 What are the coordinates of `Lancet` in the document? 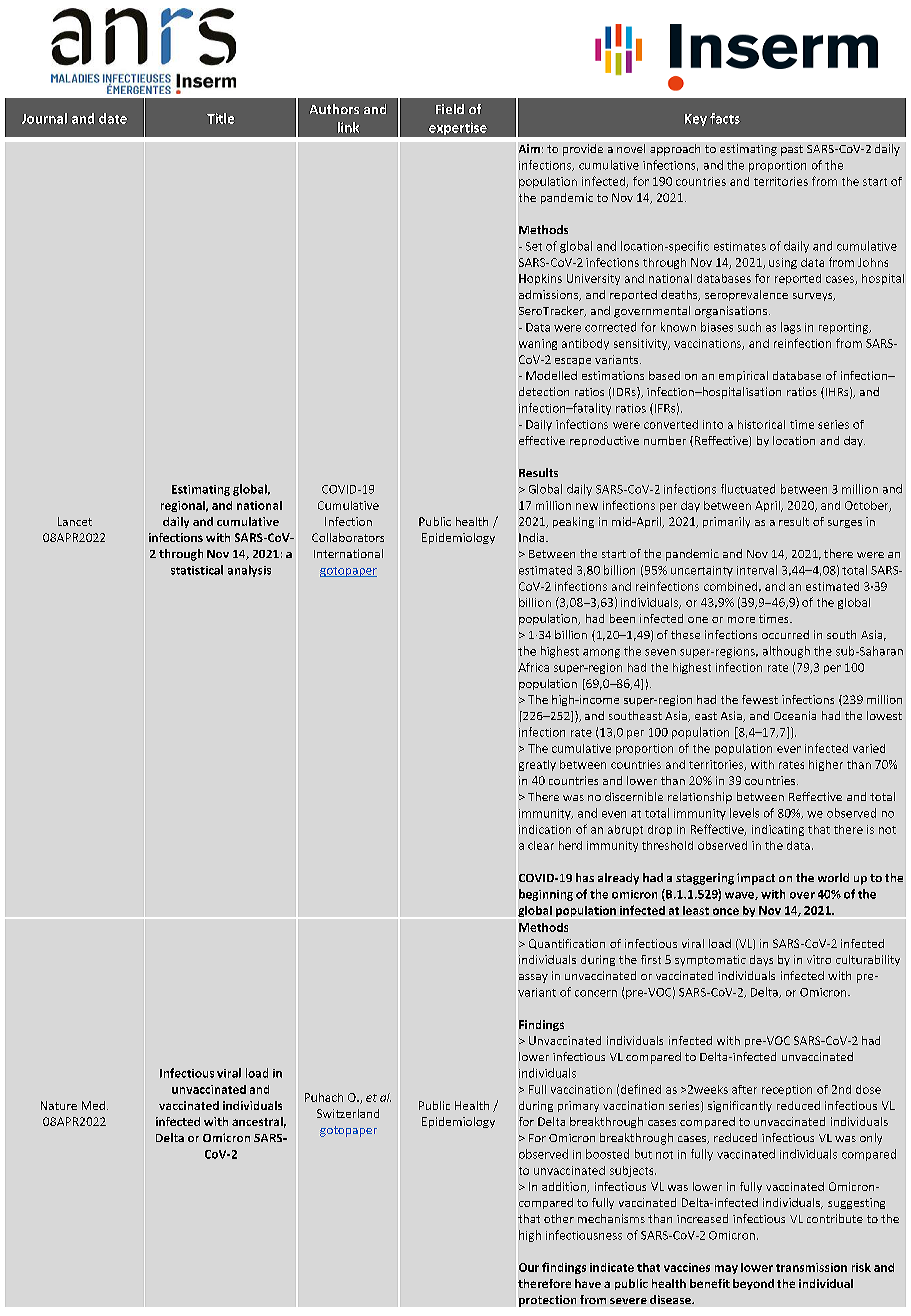 It's located at (75, 521).
